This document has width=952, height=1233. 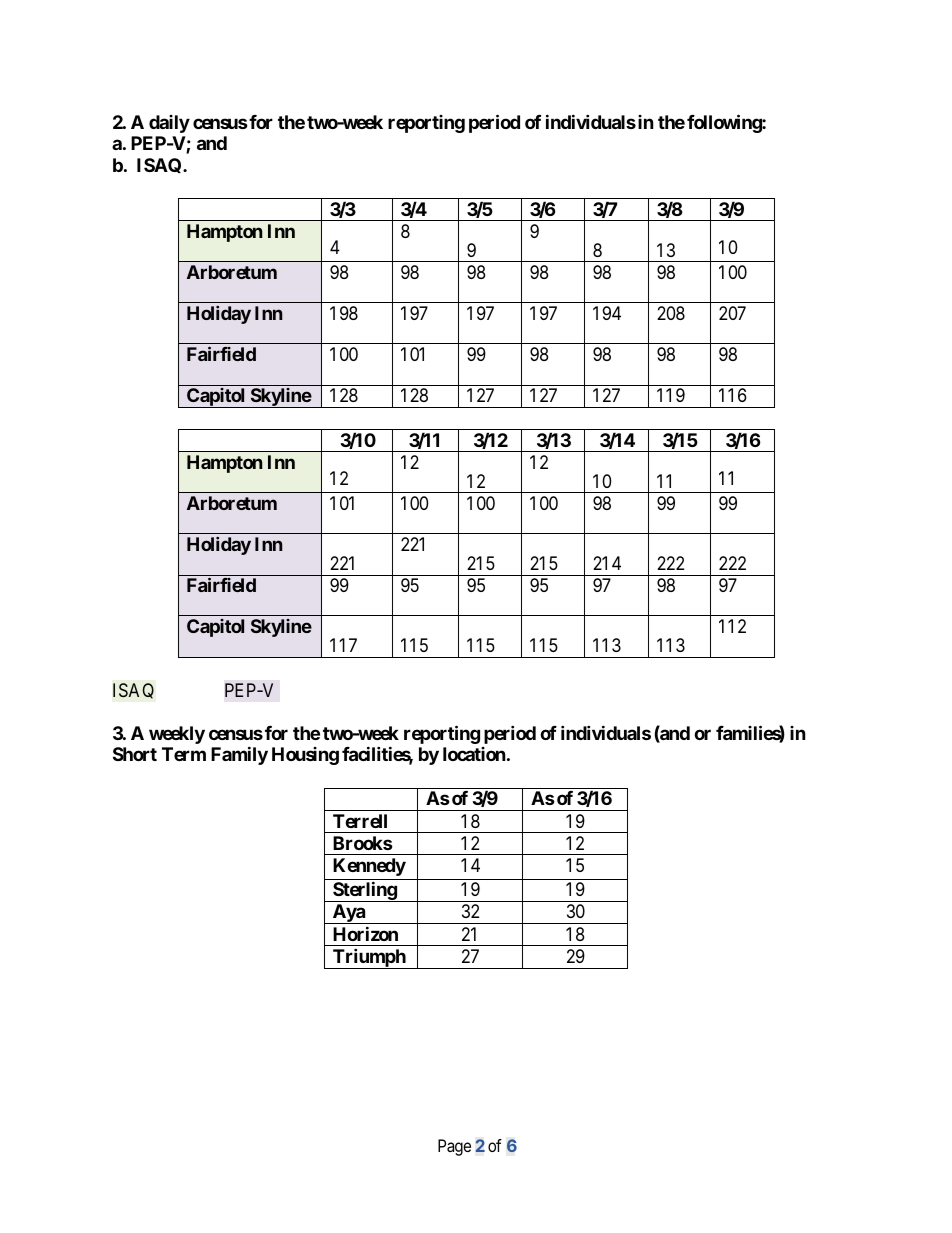 I want to click on Kennedy, so click(x=369, y=867).
